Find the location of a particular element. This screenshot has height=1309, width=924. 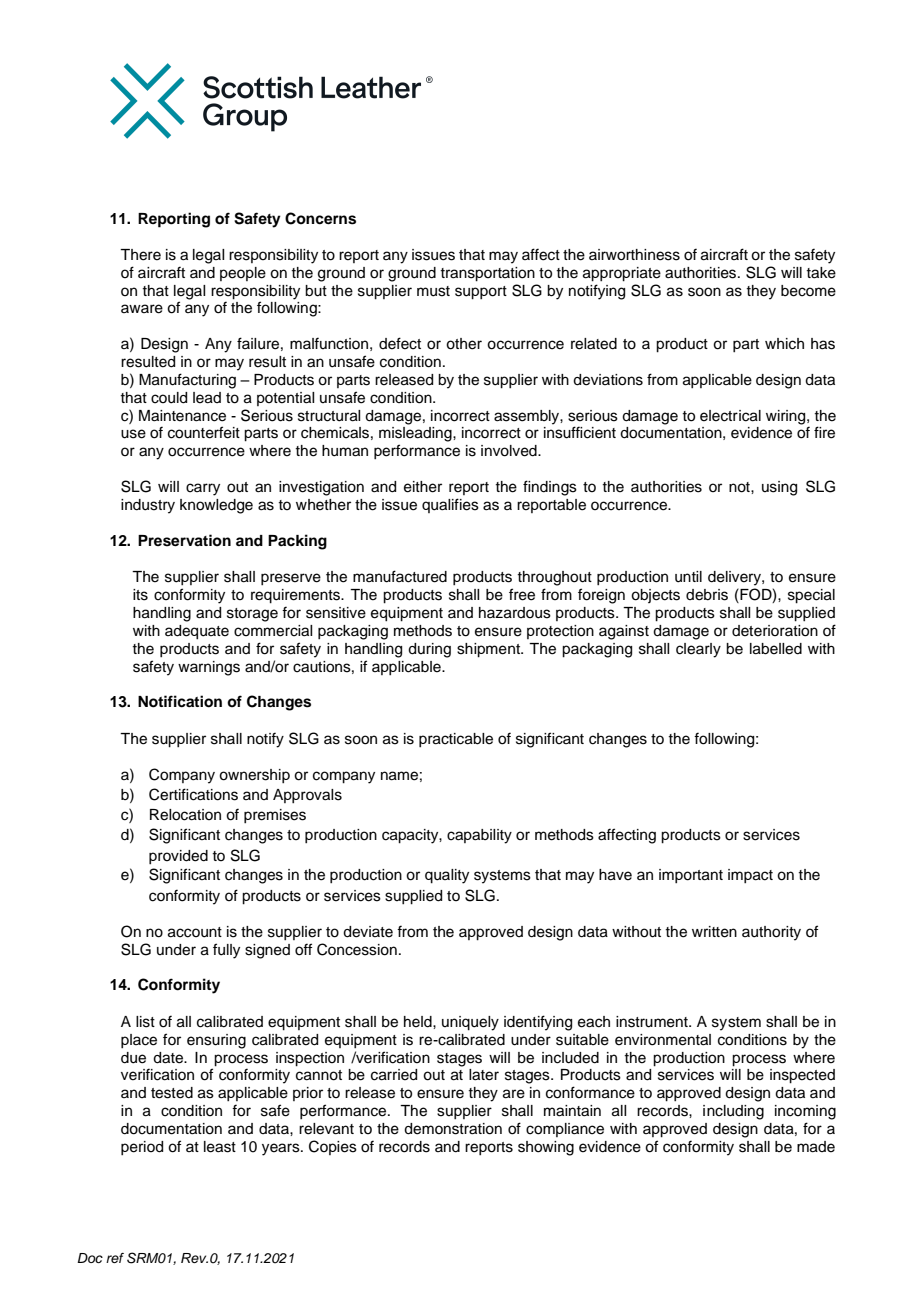

made is located at coordinates (816, 1147).
